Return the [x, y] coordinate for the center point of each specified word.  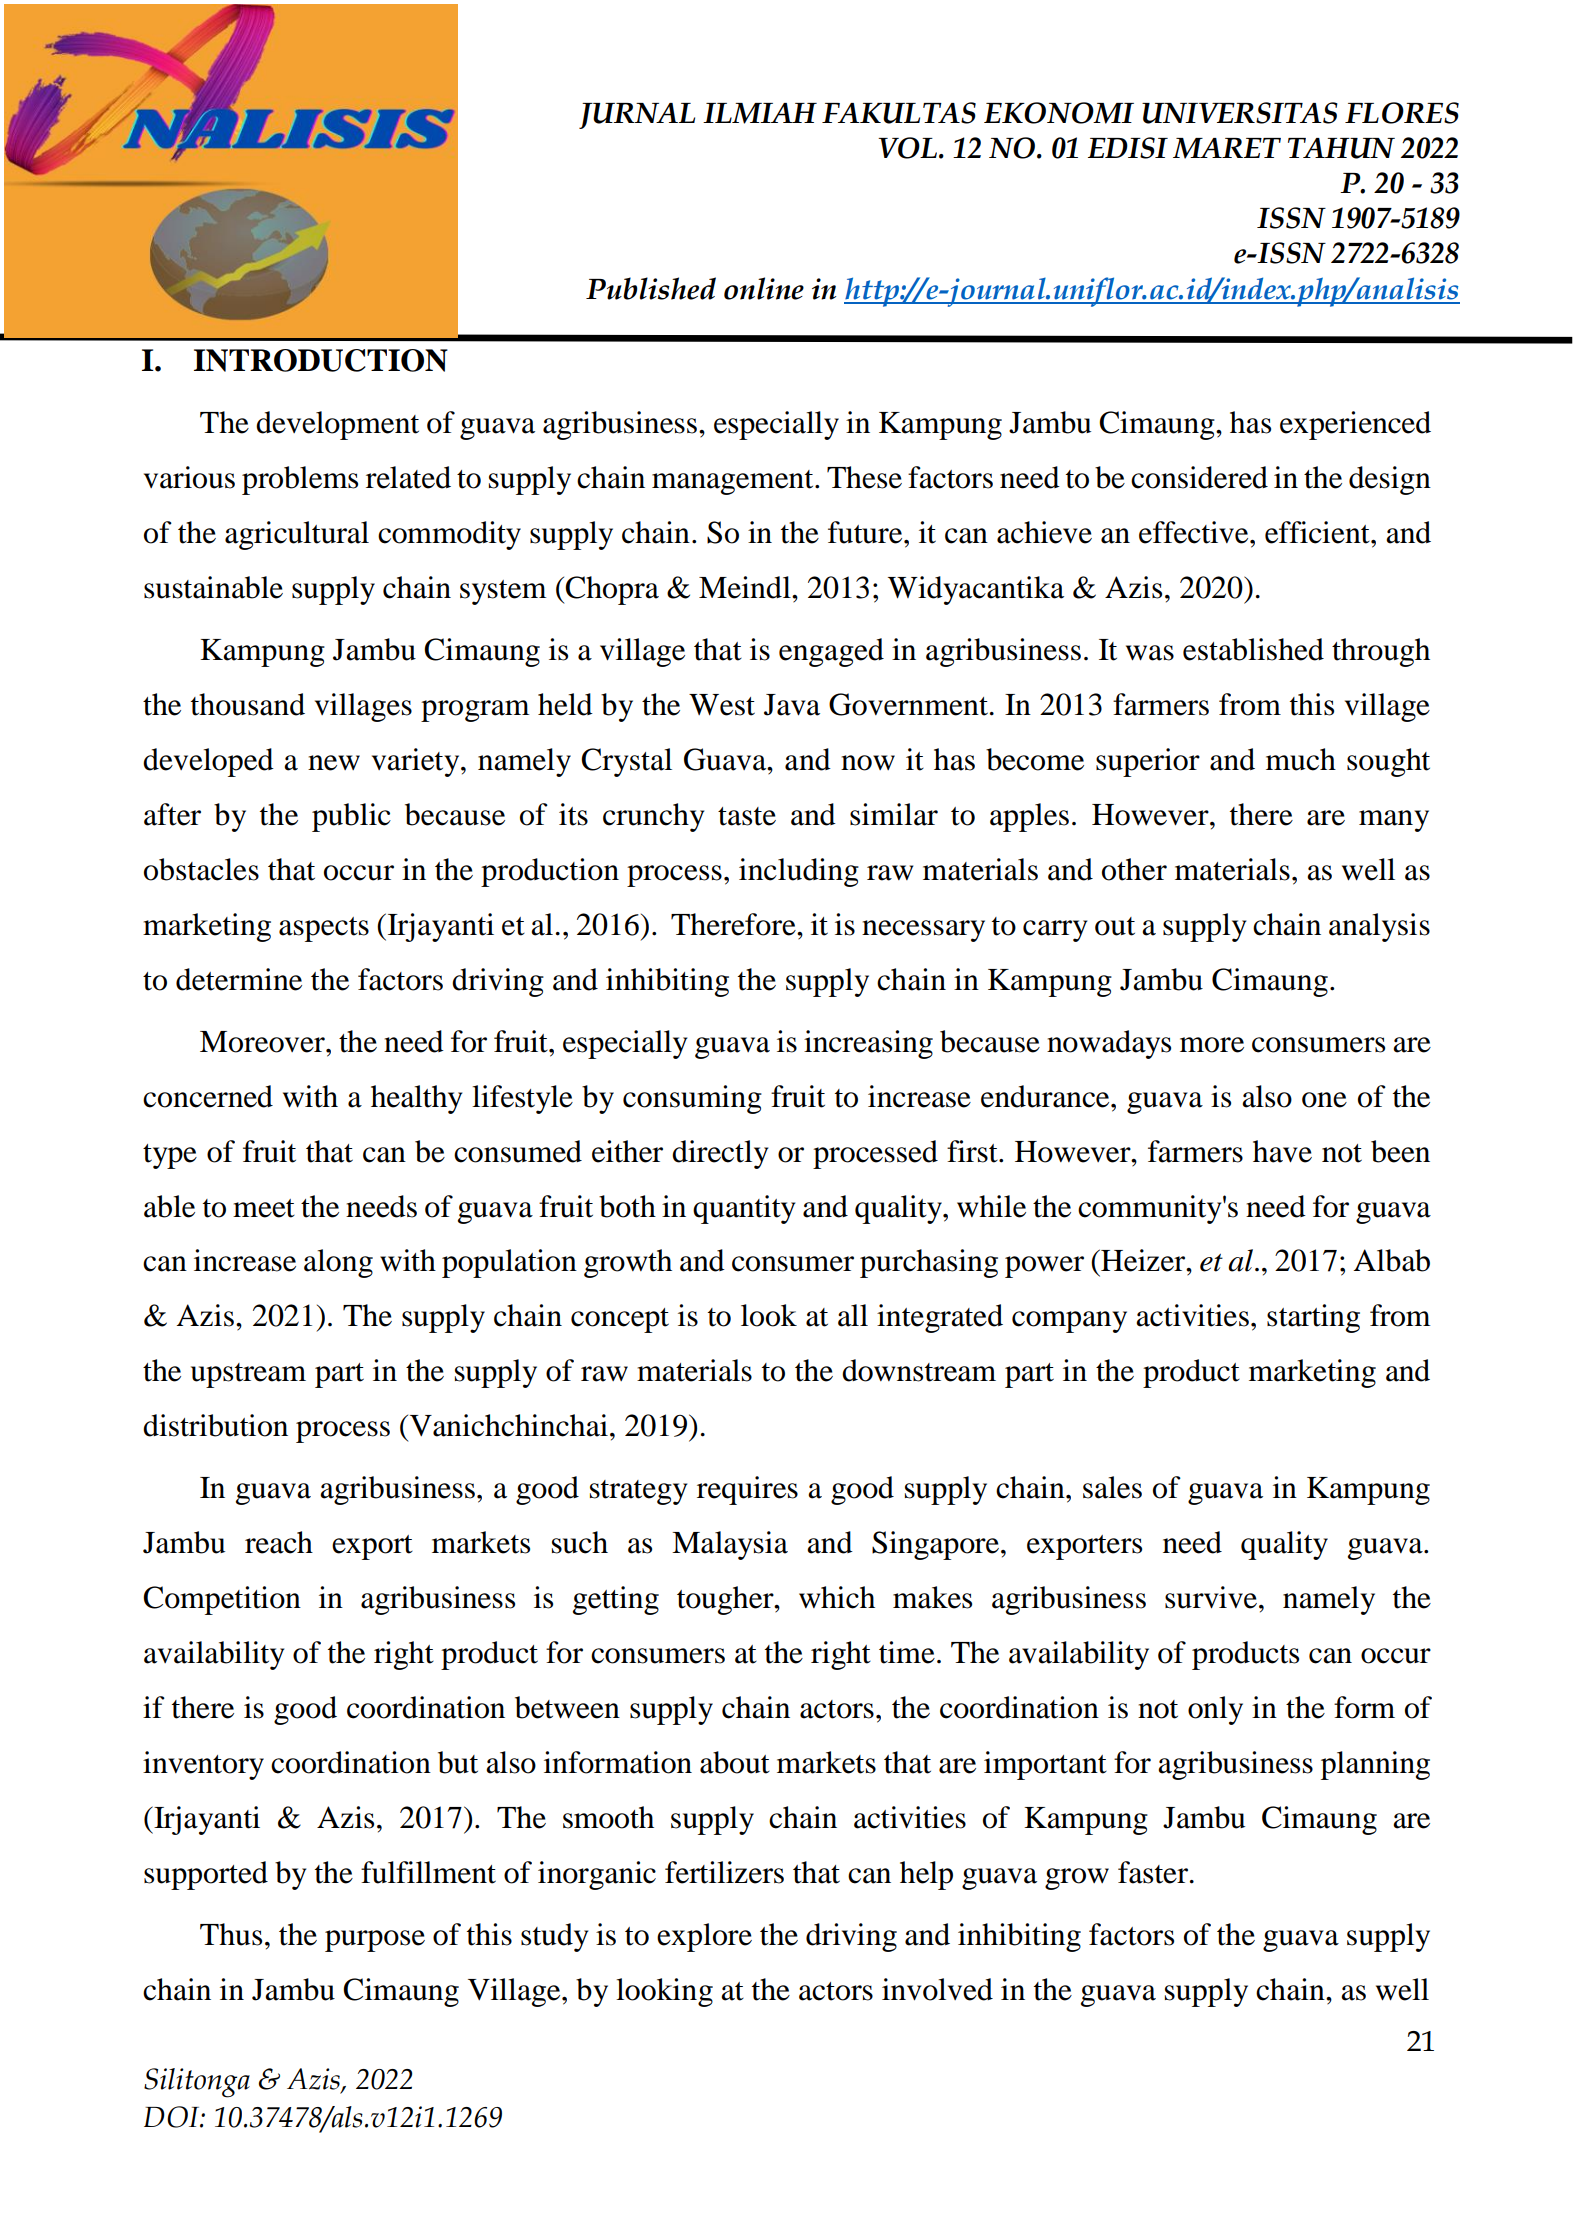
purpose [375, 1941]
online [764, 288]
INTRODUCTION [321, 360]
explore [704, 1937]
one [1324, 1100]
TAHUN [1341, 148]
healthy [416, 1099]
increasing [868, 1044]
